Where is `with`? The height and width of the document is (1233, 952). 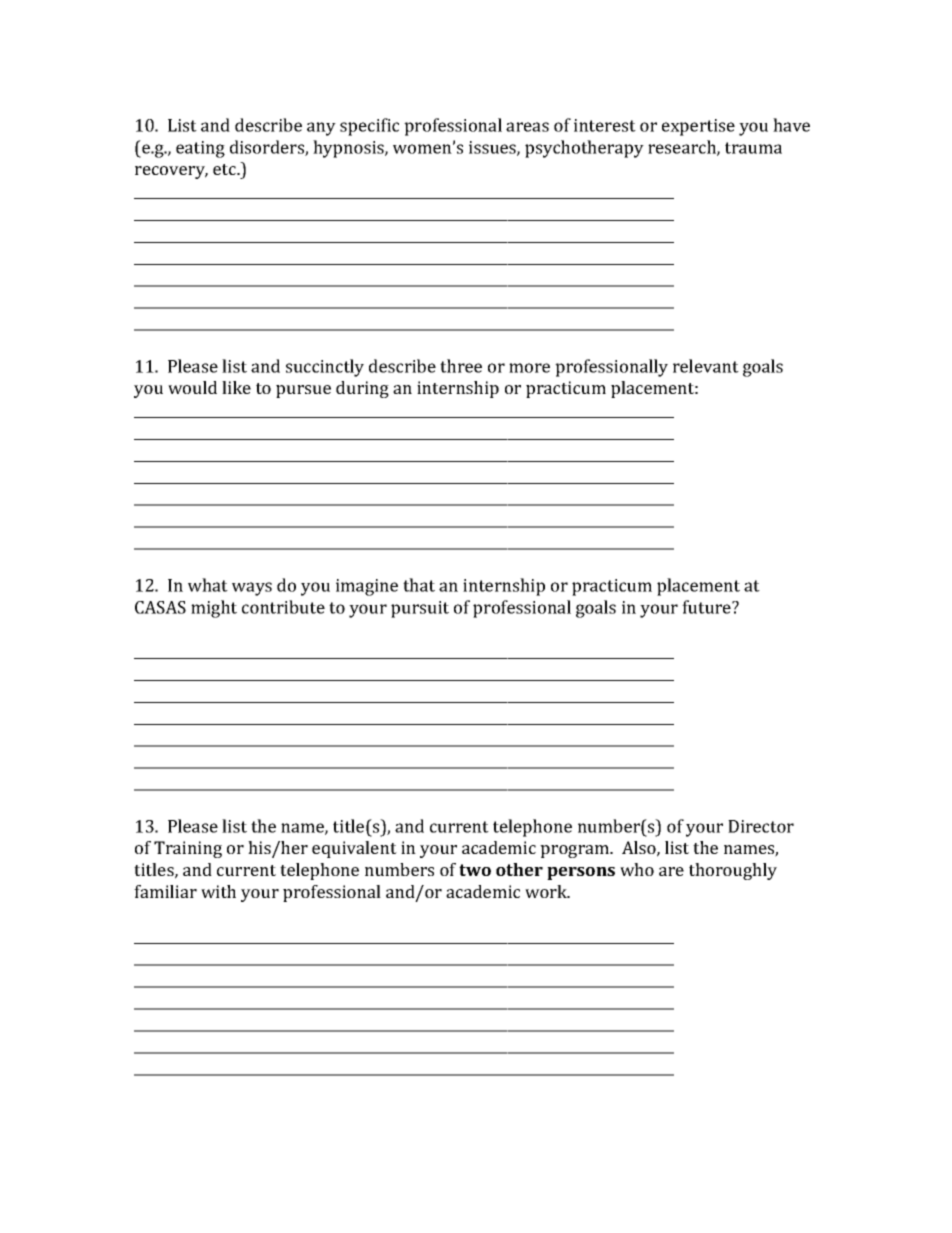 with is located at coordinates (218, 891).
